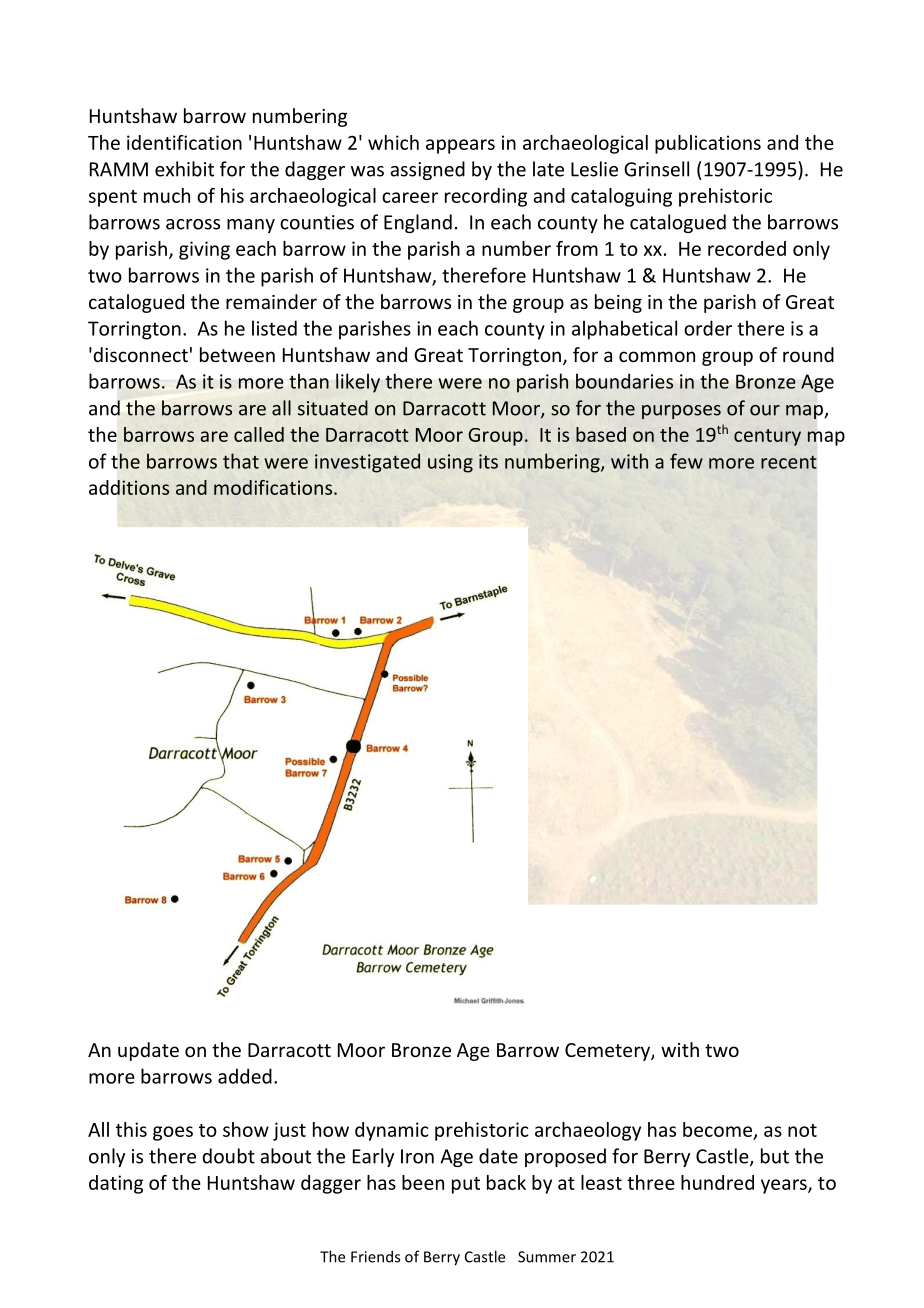 The width and height of the document is (924, 1308). I want to click on dynamic, so click(391, 1131).
